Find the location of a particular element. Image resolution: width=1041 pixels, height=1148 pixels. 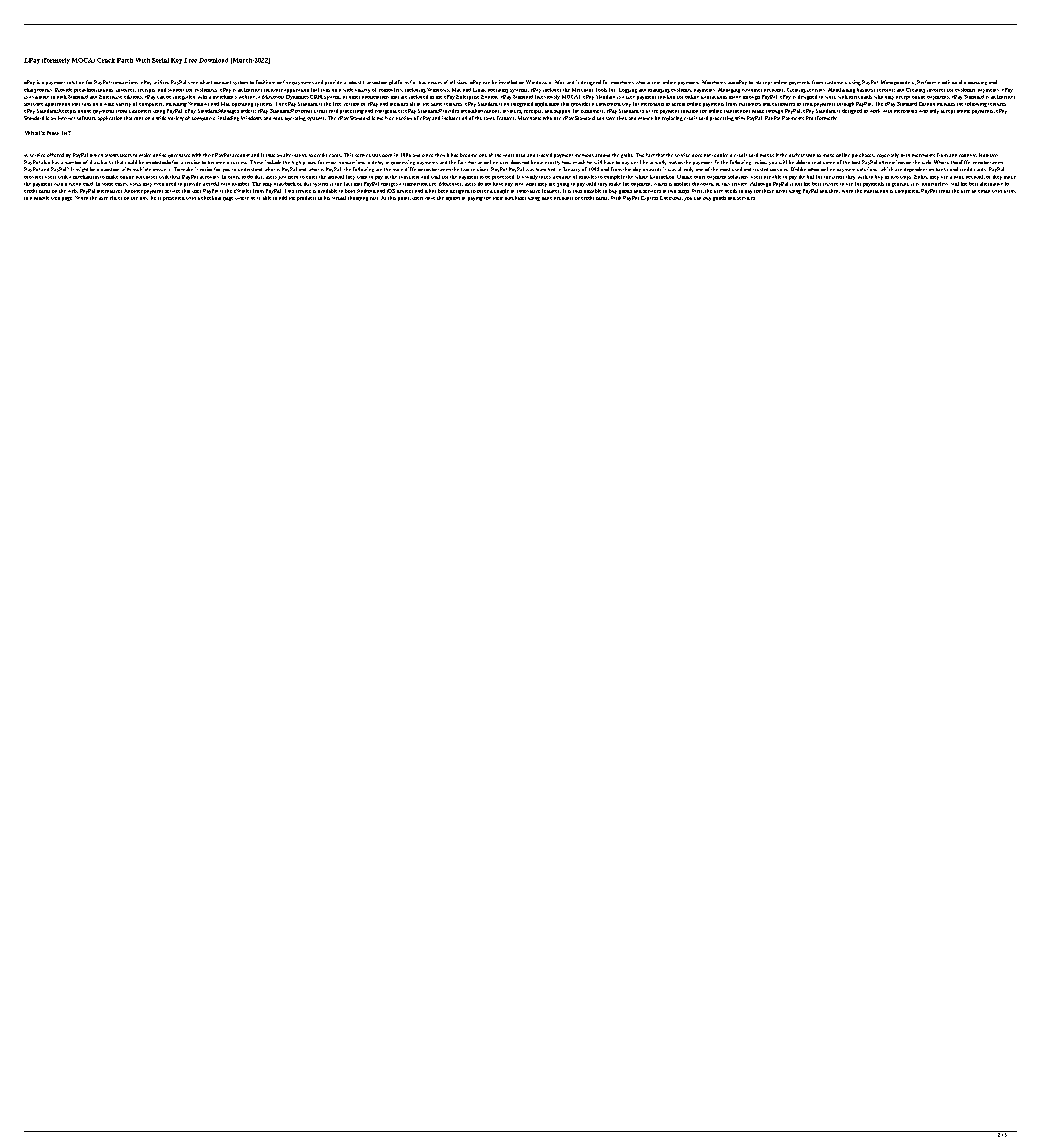

Key is located at coordinates (176, 61).
